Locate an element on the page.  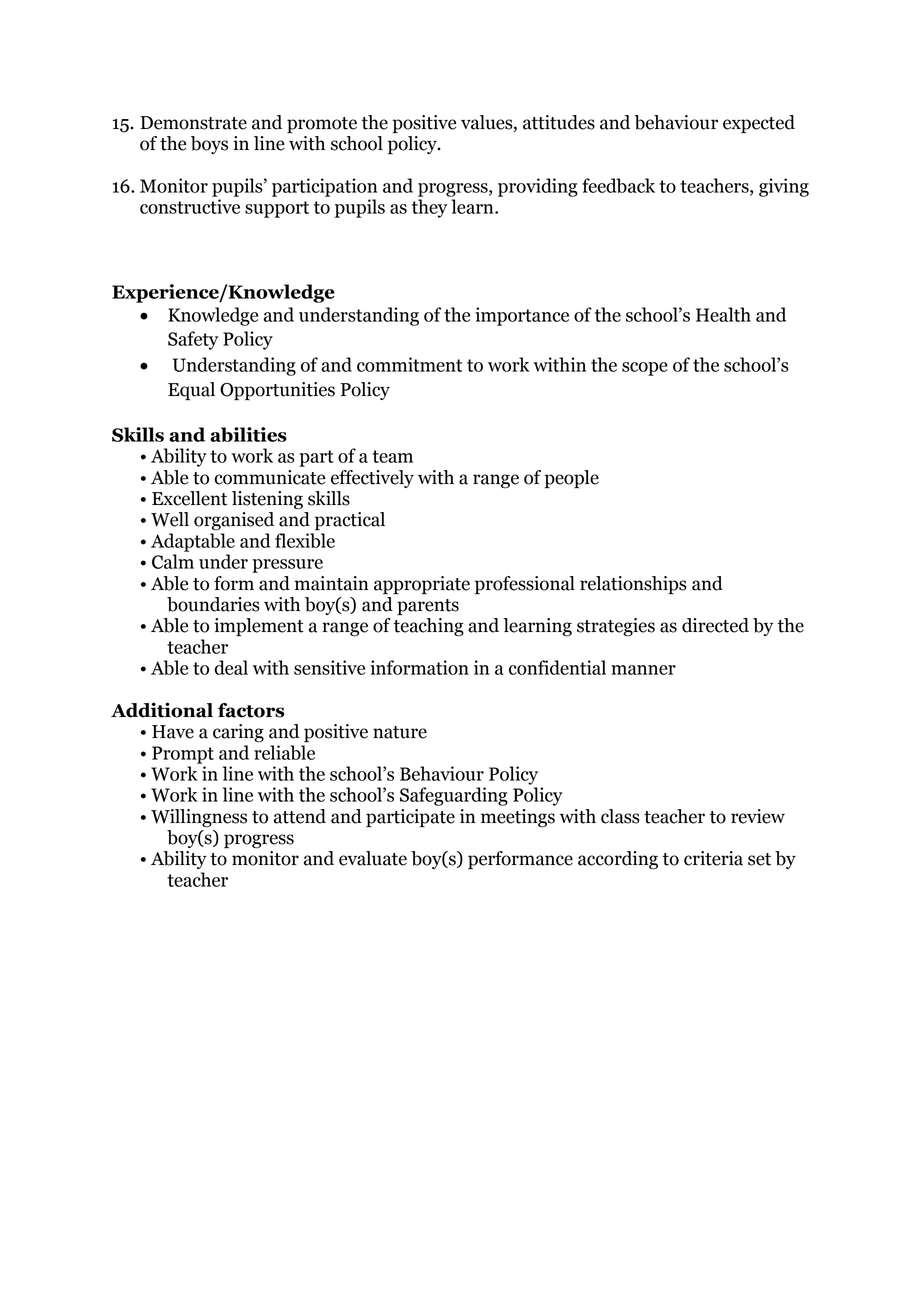
boys is located at coordinates (209, 145).
